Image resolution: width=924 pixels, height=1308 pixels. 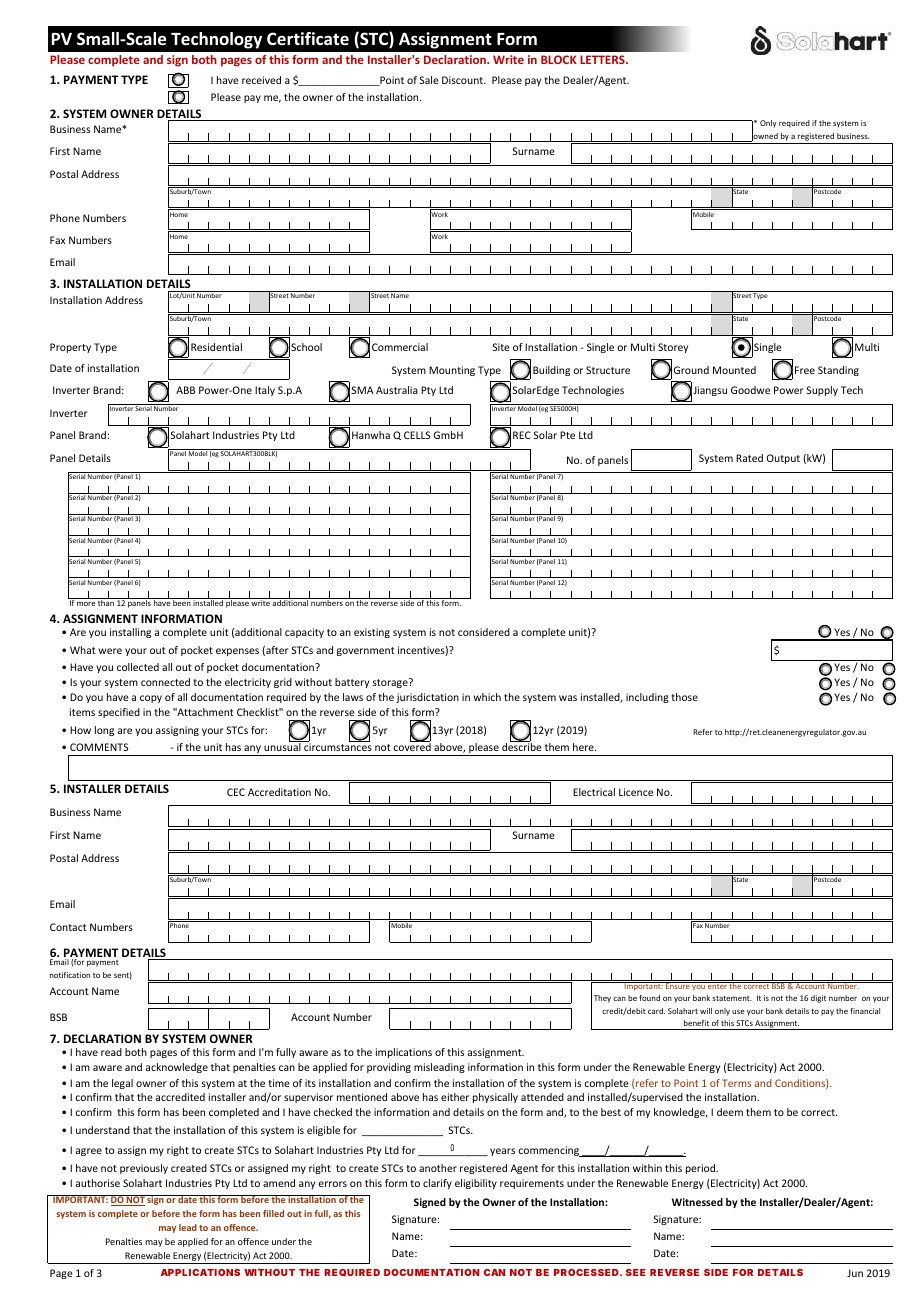 What do you see at coordinates (717, 985) in the document?
I see `enter` at bounding box center [717, 985].
